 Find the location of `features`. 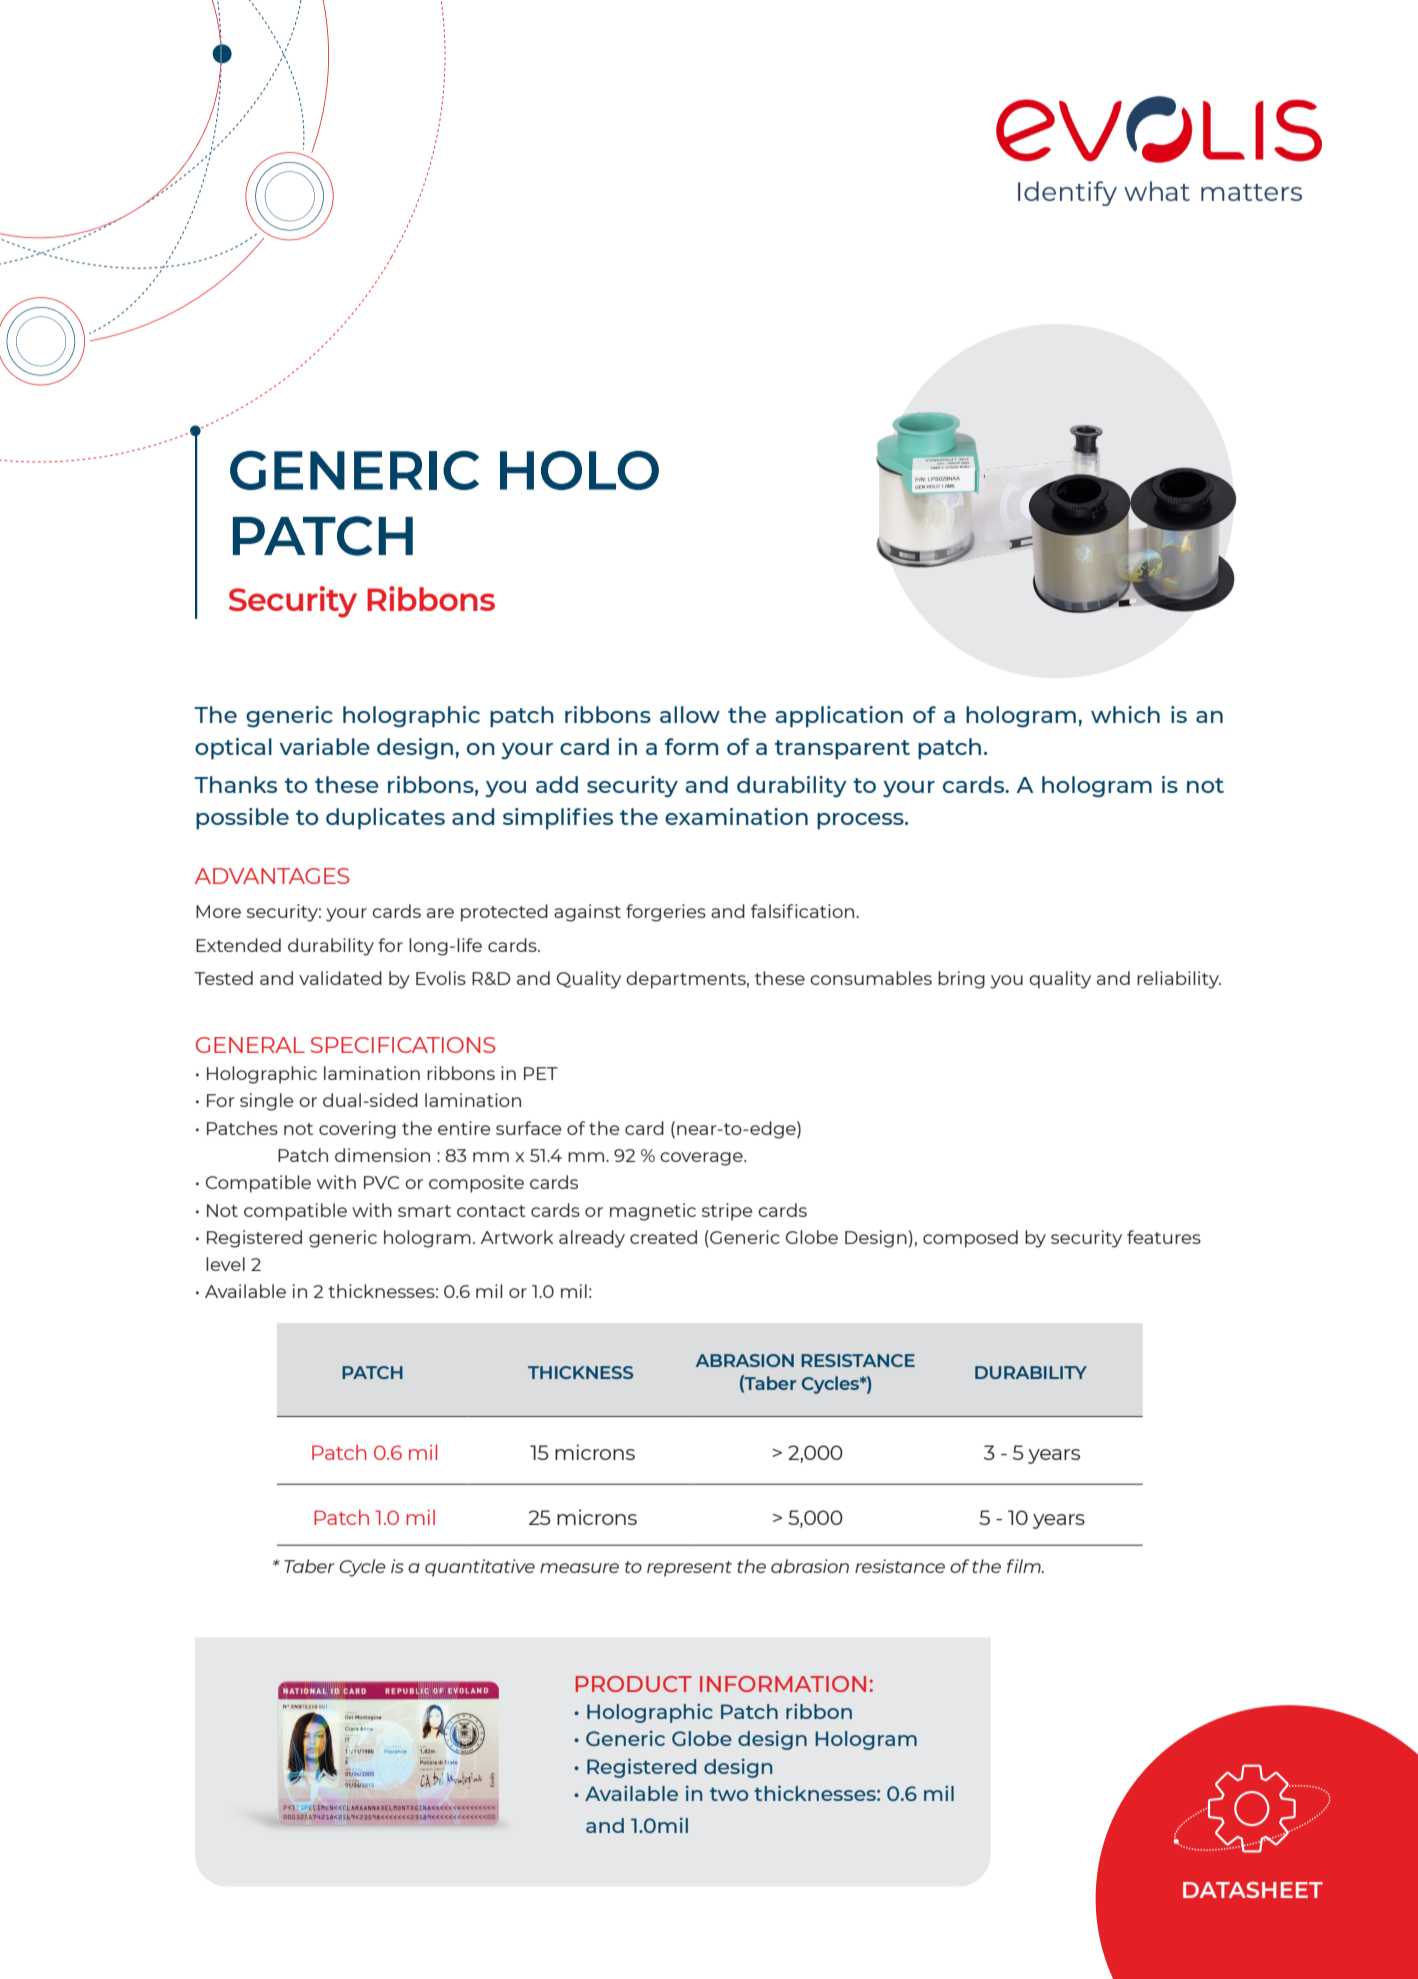

features is located at coordinates (1164, 1237).
